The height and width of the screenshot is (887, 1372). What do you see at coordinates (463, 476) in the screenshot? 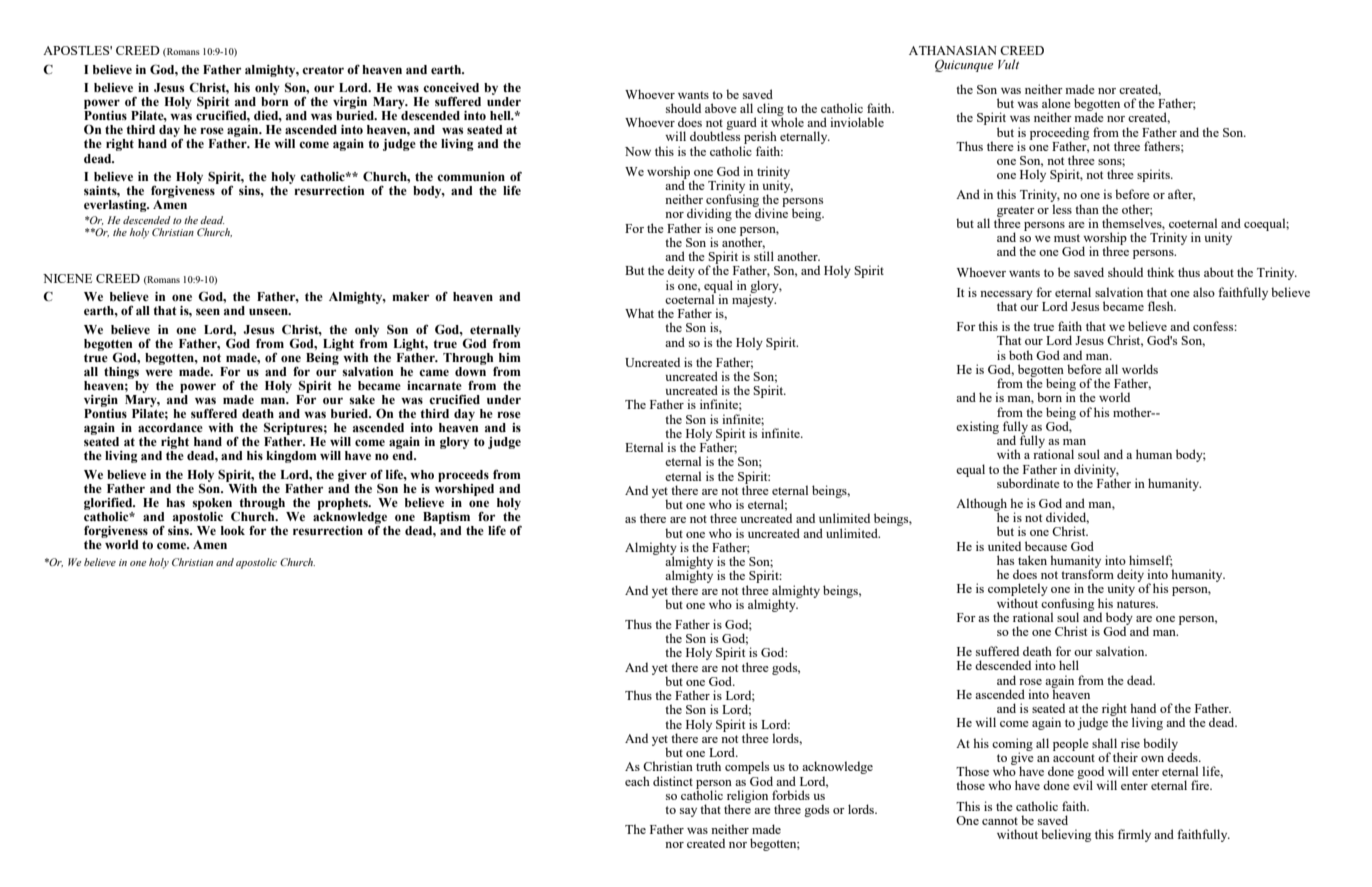
I see `proceeds` at bounding box center [463, 476].
